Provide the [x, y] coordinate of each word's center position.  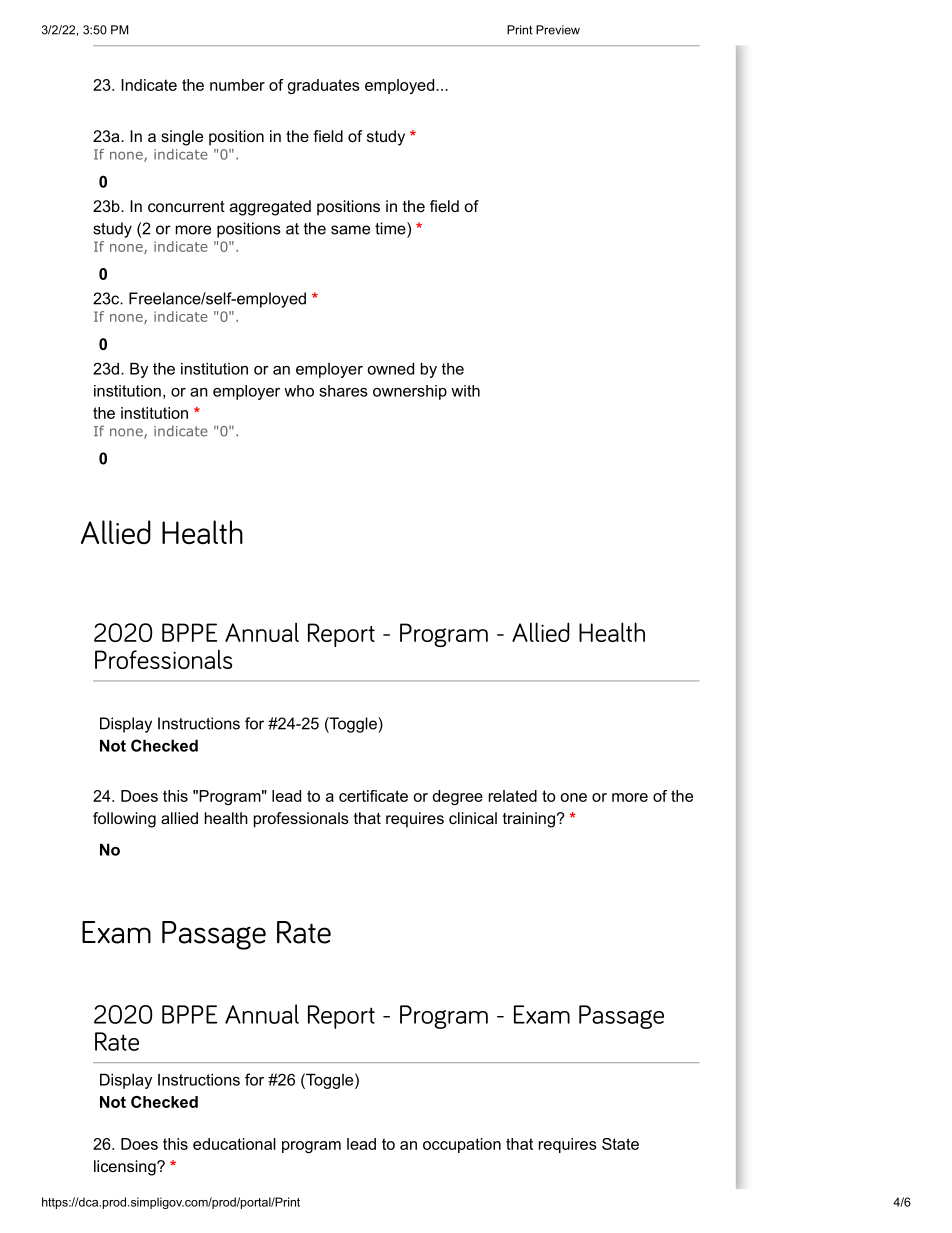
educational [234, 1144]
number [237, 85]
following [124, 820]
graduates [324, 86]
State [620, 1144]
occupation [462, 1145]
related [513, 796]
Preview [558, 30]
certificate [373, 796]
